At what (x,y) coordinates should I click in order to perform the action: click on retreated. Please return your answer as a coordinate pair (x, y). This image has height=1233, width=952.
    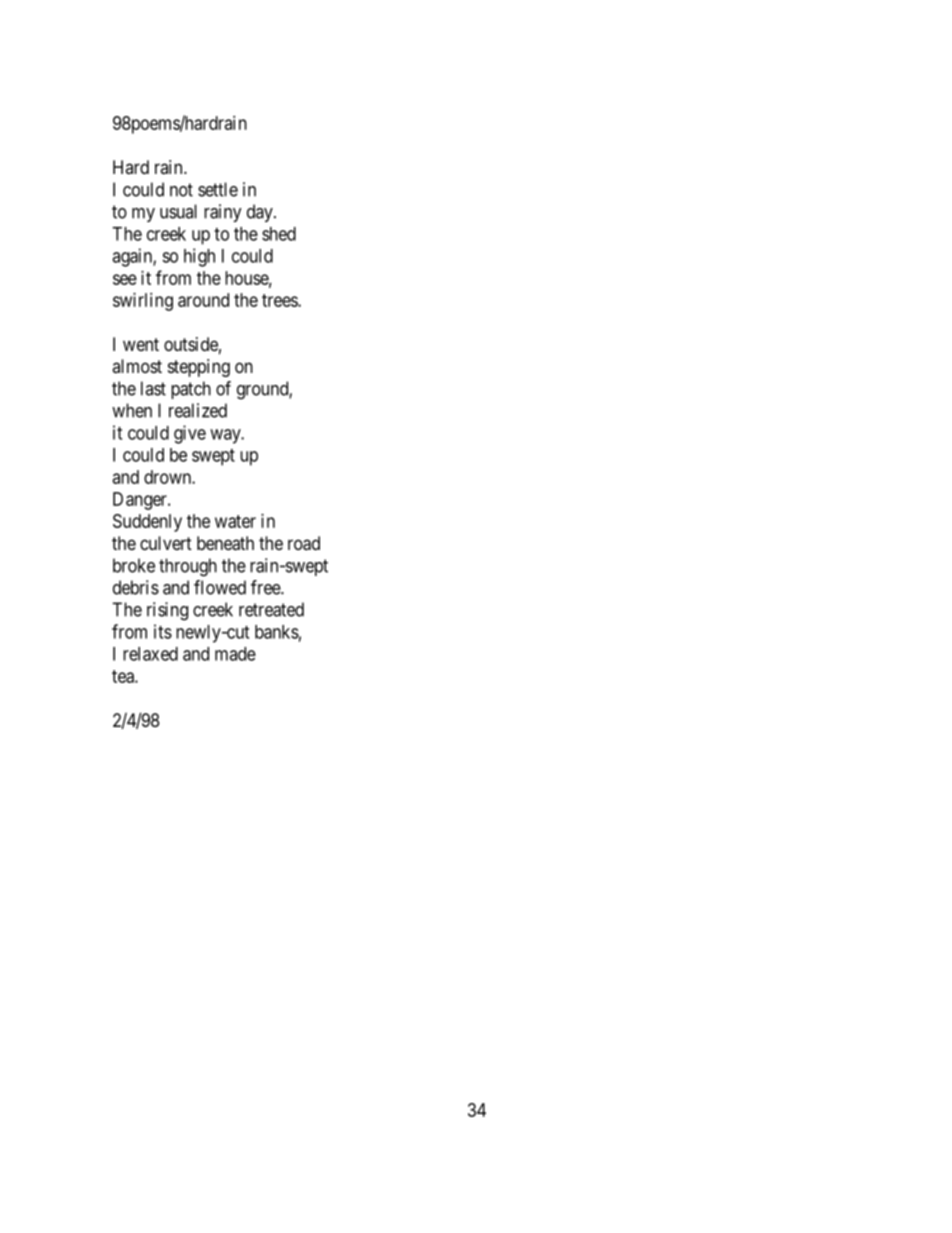
    Looking at the image, I should click on (271, 609).
